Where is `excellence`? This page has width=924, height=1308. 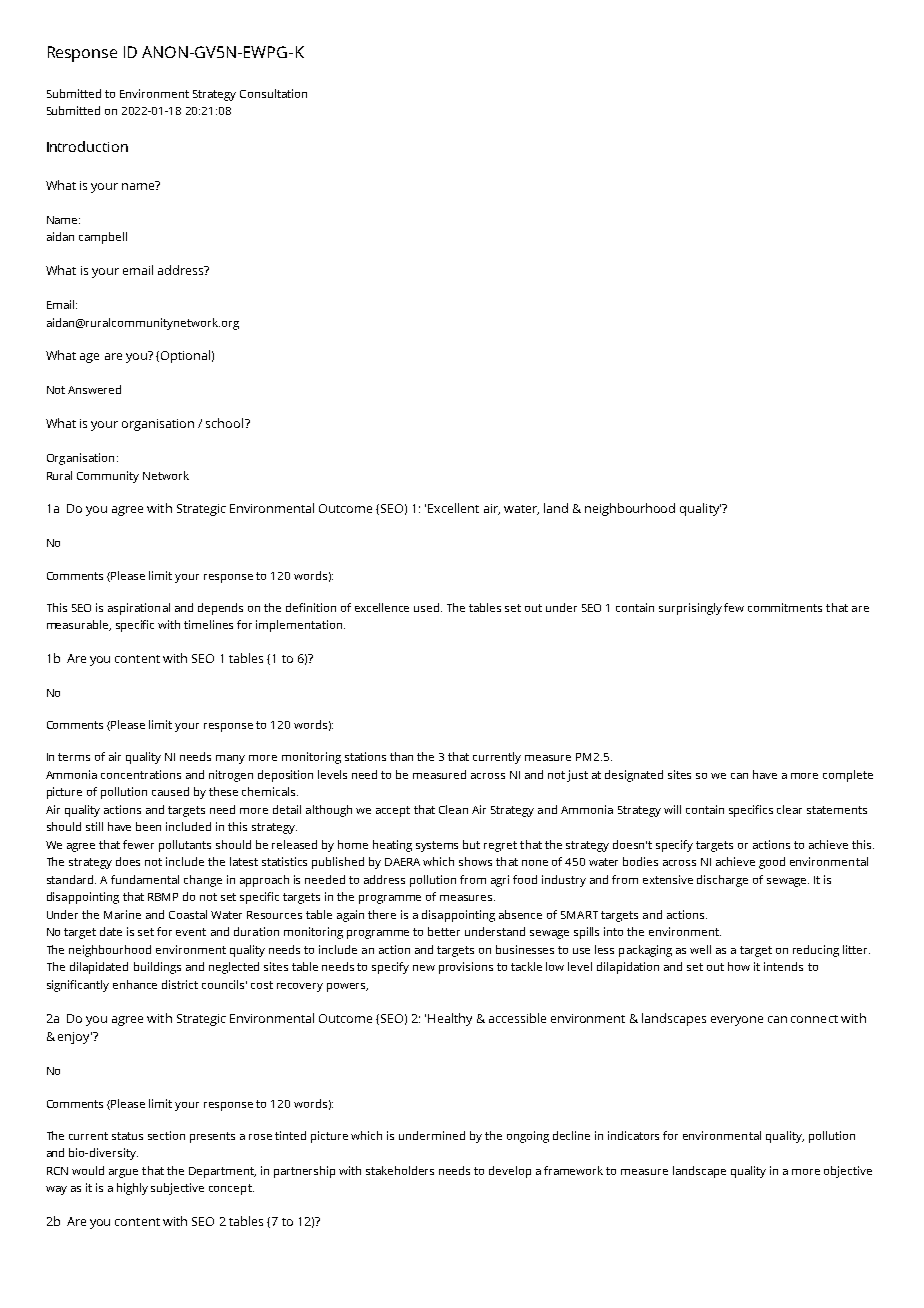
excellence is located at coordinates (382, 607).
